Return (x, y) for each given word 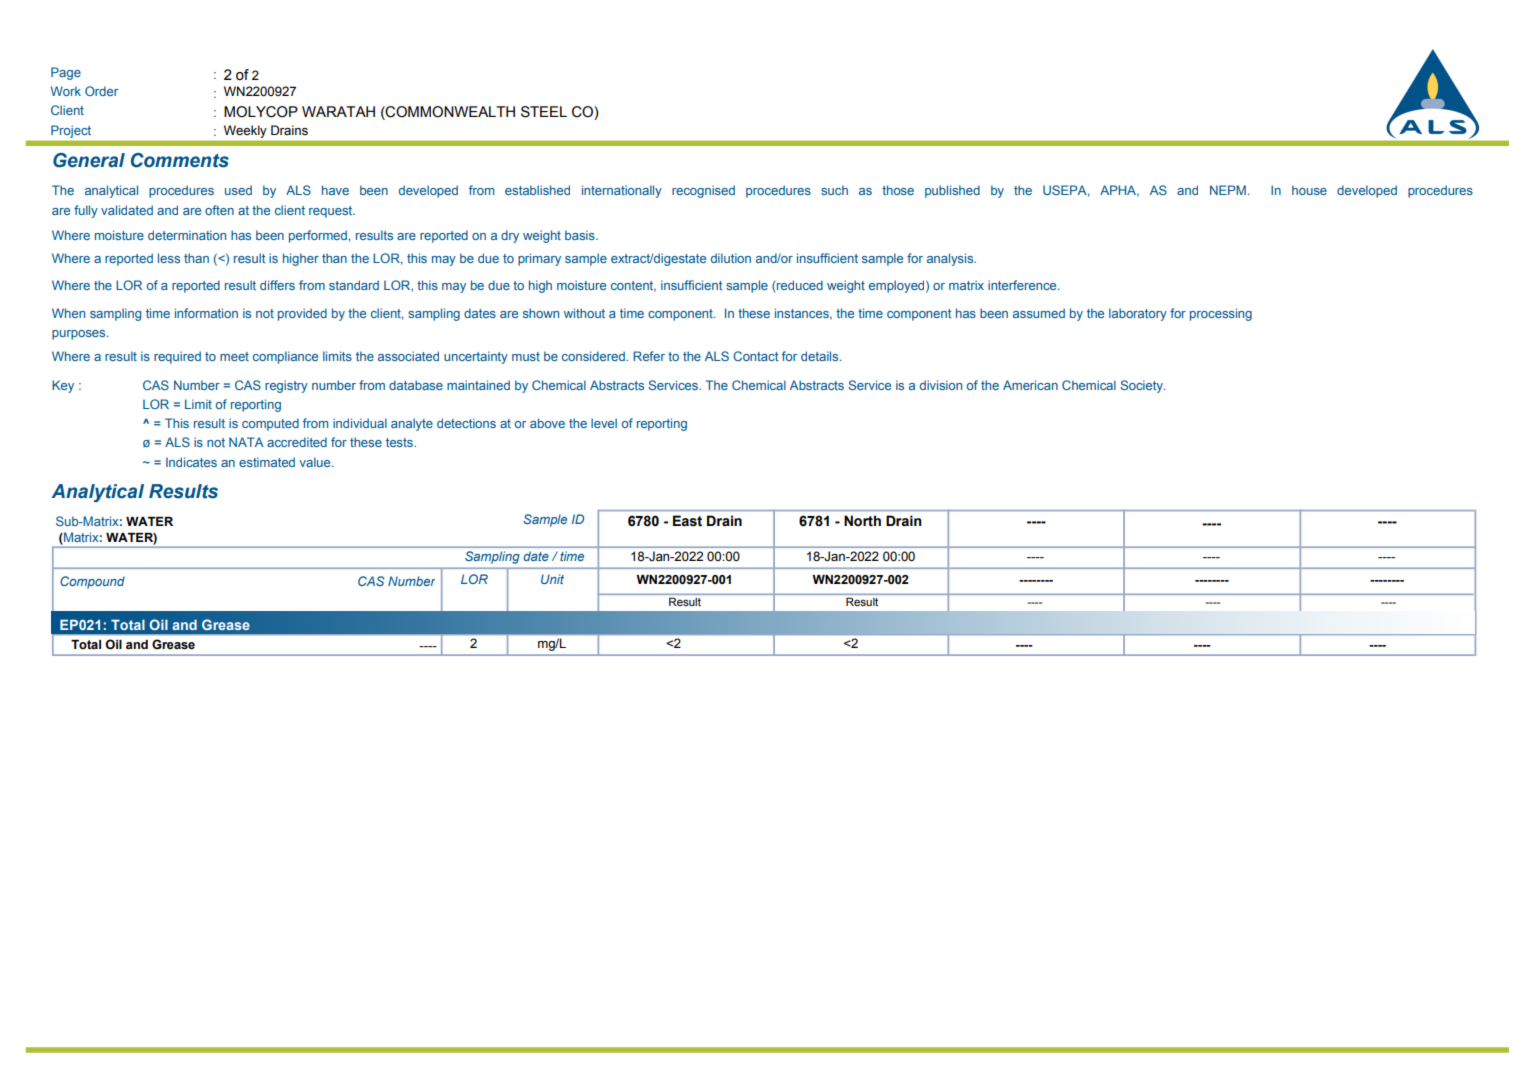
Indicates (191, 462)
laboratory (1138, 314)
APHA (1119, 191)
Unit (552, 579)
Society (1142, 386)
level (604, 423)
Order (101, 91)
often (219, 210)
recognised (703, 191)
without (584, 313)
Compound (92, 582)
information (206, 313)
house (1309, 190)
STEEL (544, 112)
